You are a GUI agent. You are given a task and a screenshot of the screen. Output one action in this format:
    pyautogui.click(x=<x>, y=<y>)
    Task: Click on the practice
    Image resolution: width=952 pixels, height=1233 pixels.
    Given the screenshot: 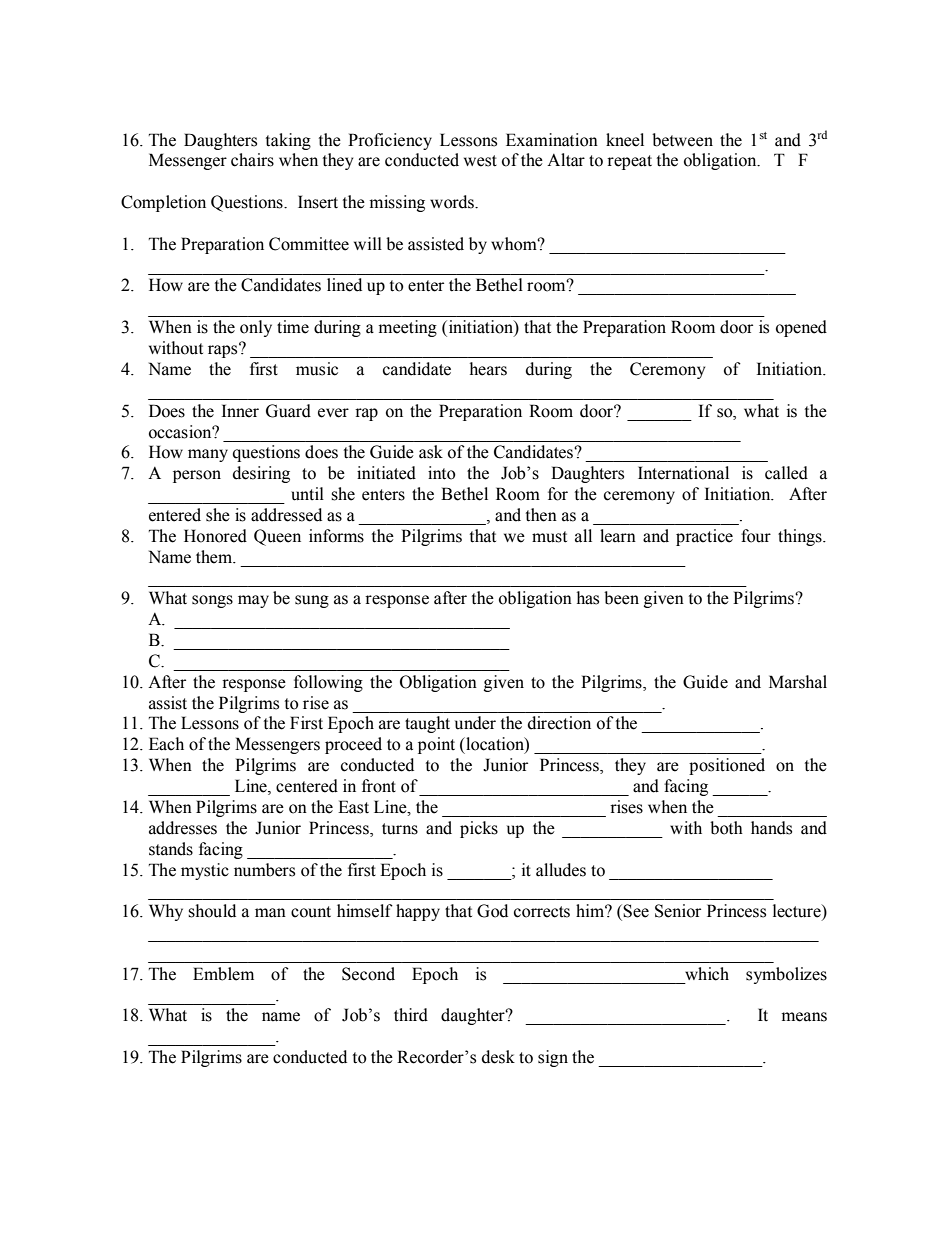 What is the action you would take?
    pyautogui.click(x=704, y=537)
